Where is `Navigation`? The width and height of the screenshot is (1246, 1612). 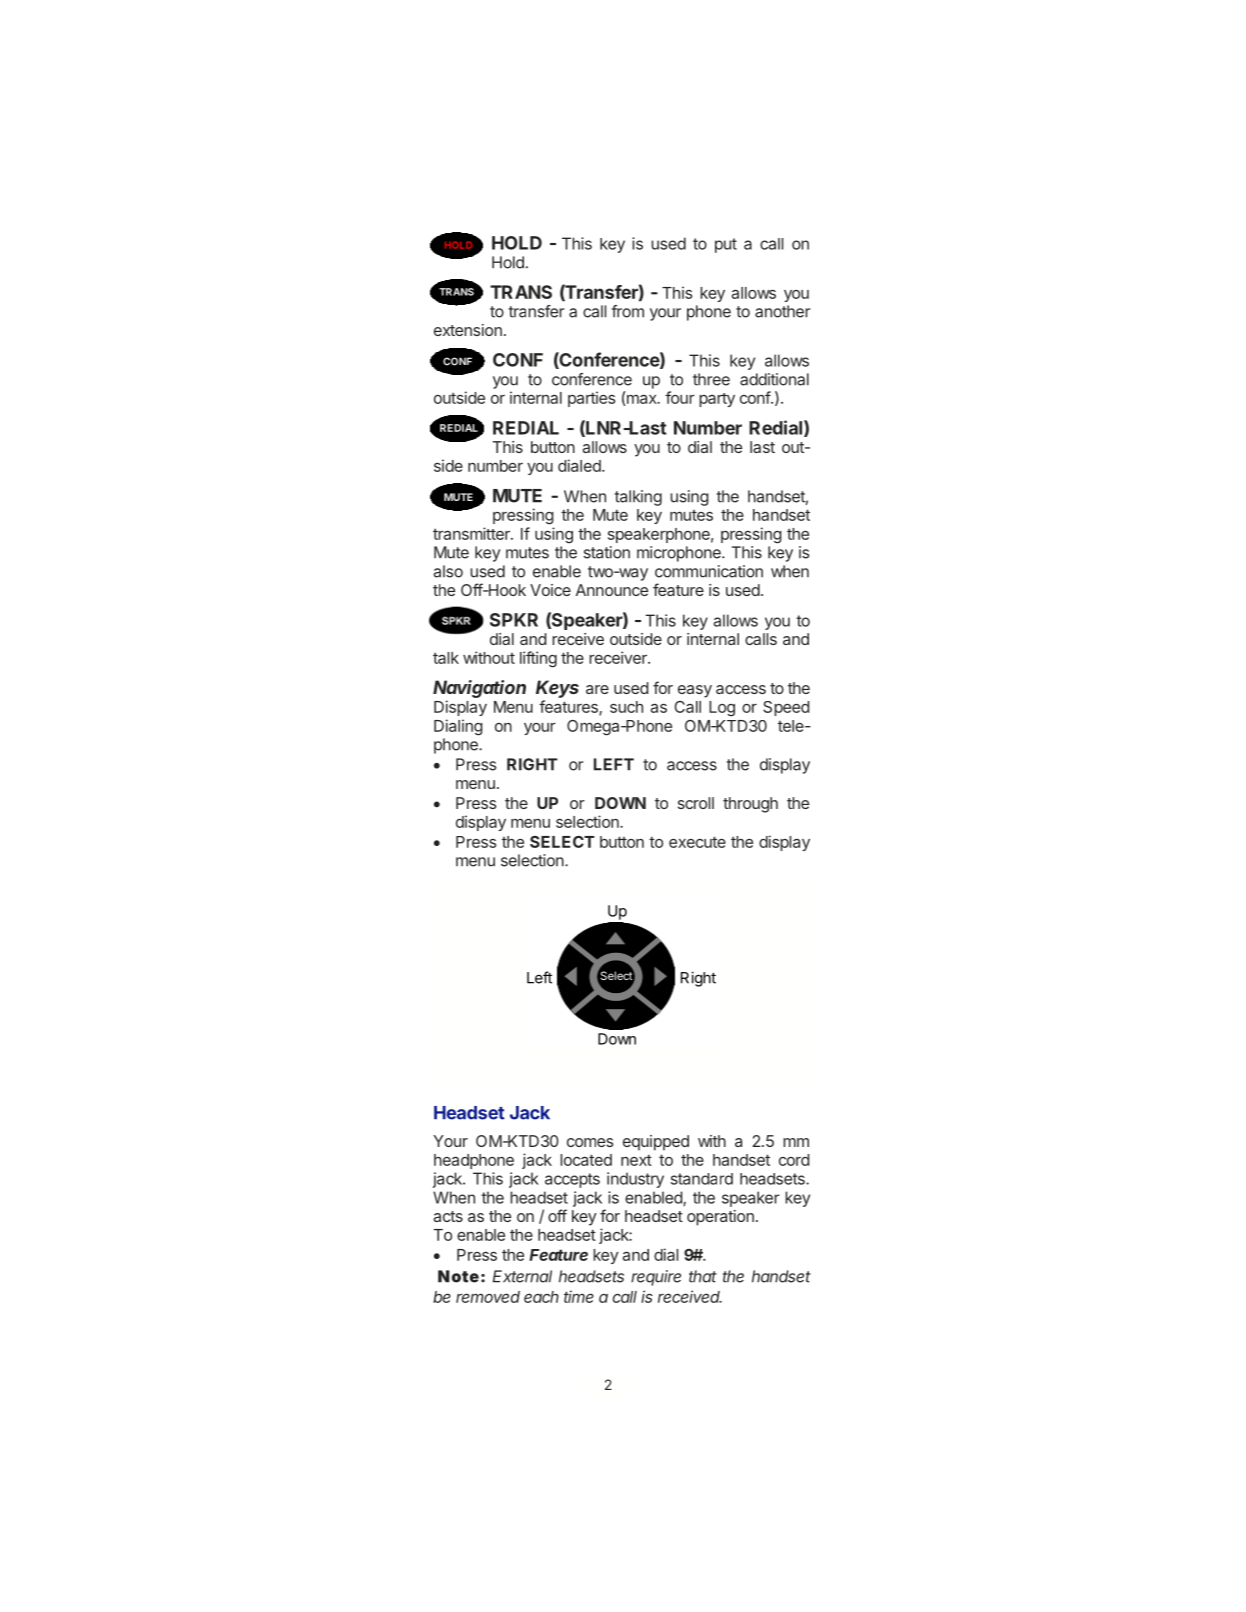
Navigation is located at coordinates (479, 689).
